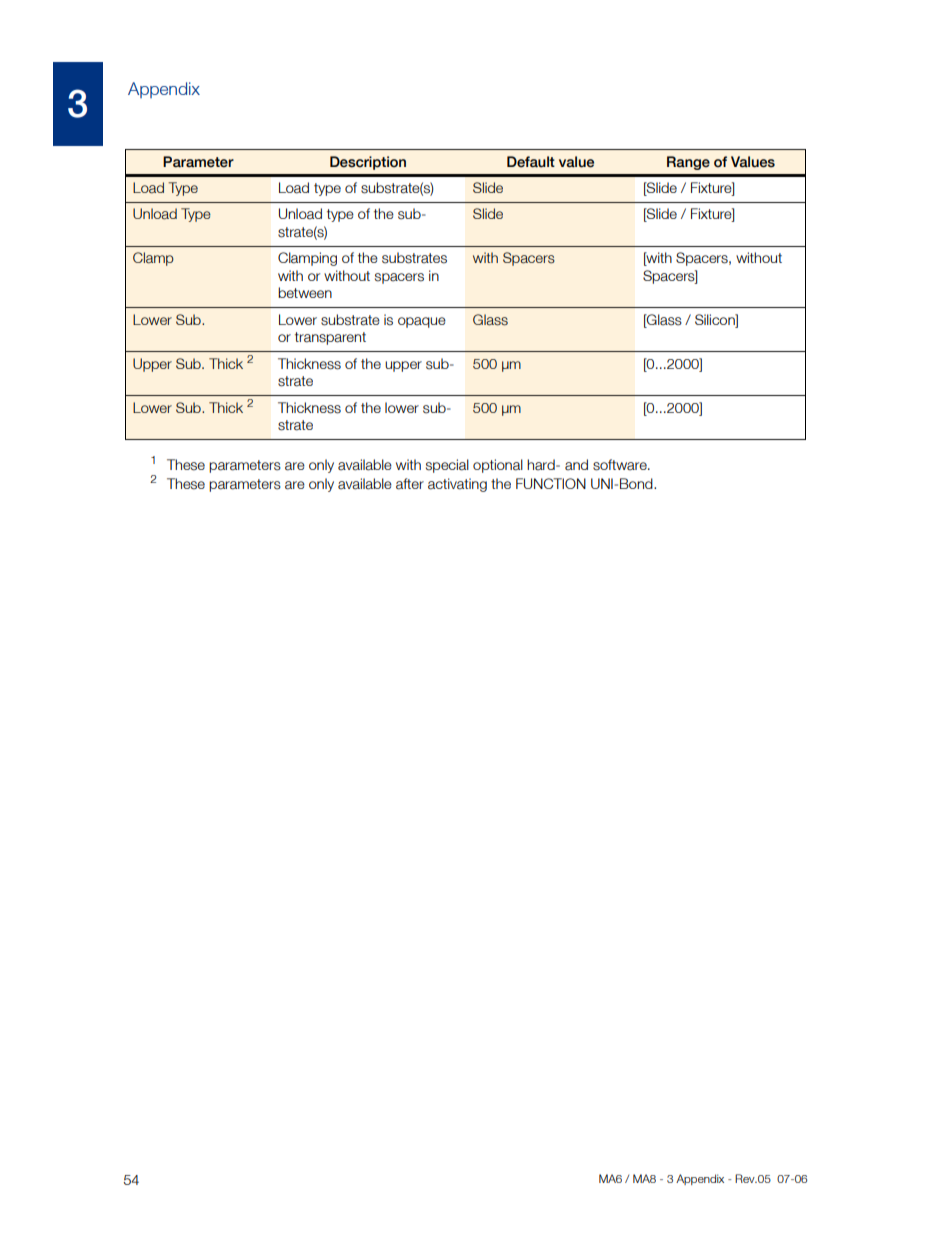 The image size is (952, 1233). What do you see at coordinates (498, 466) in the screenshot?
I see `optional` at bounding box center [498, 466].
